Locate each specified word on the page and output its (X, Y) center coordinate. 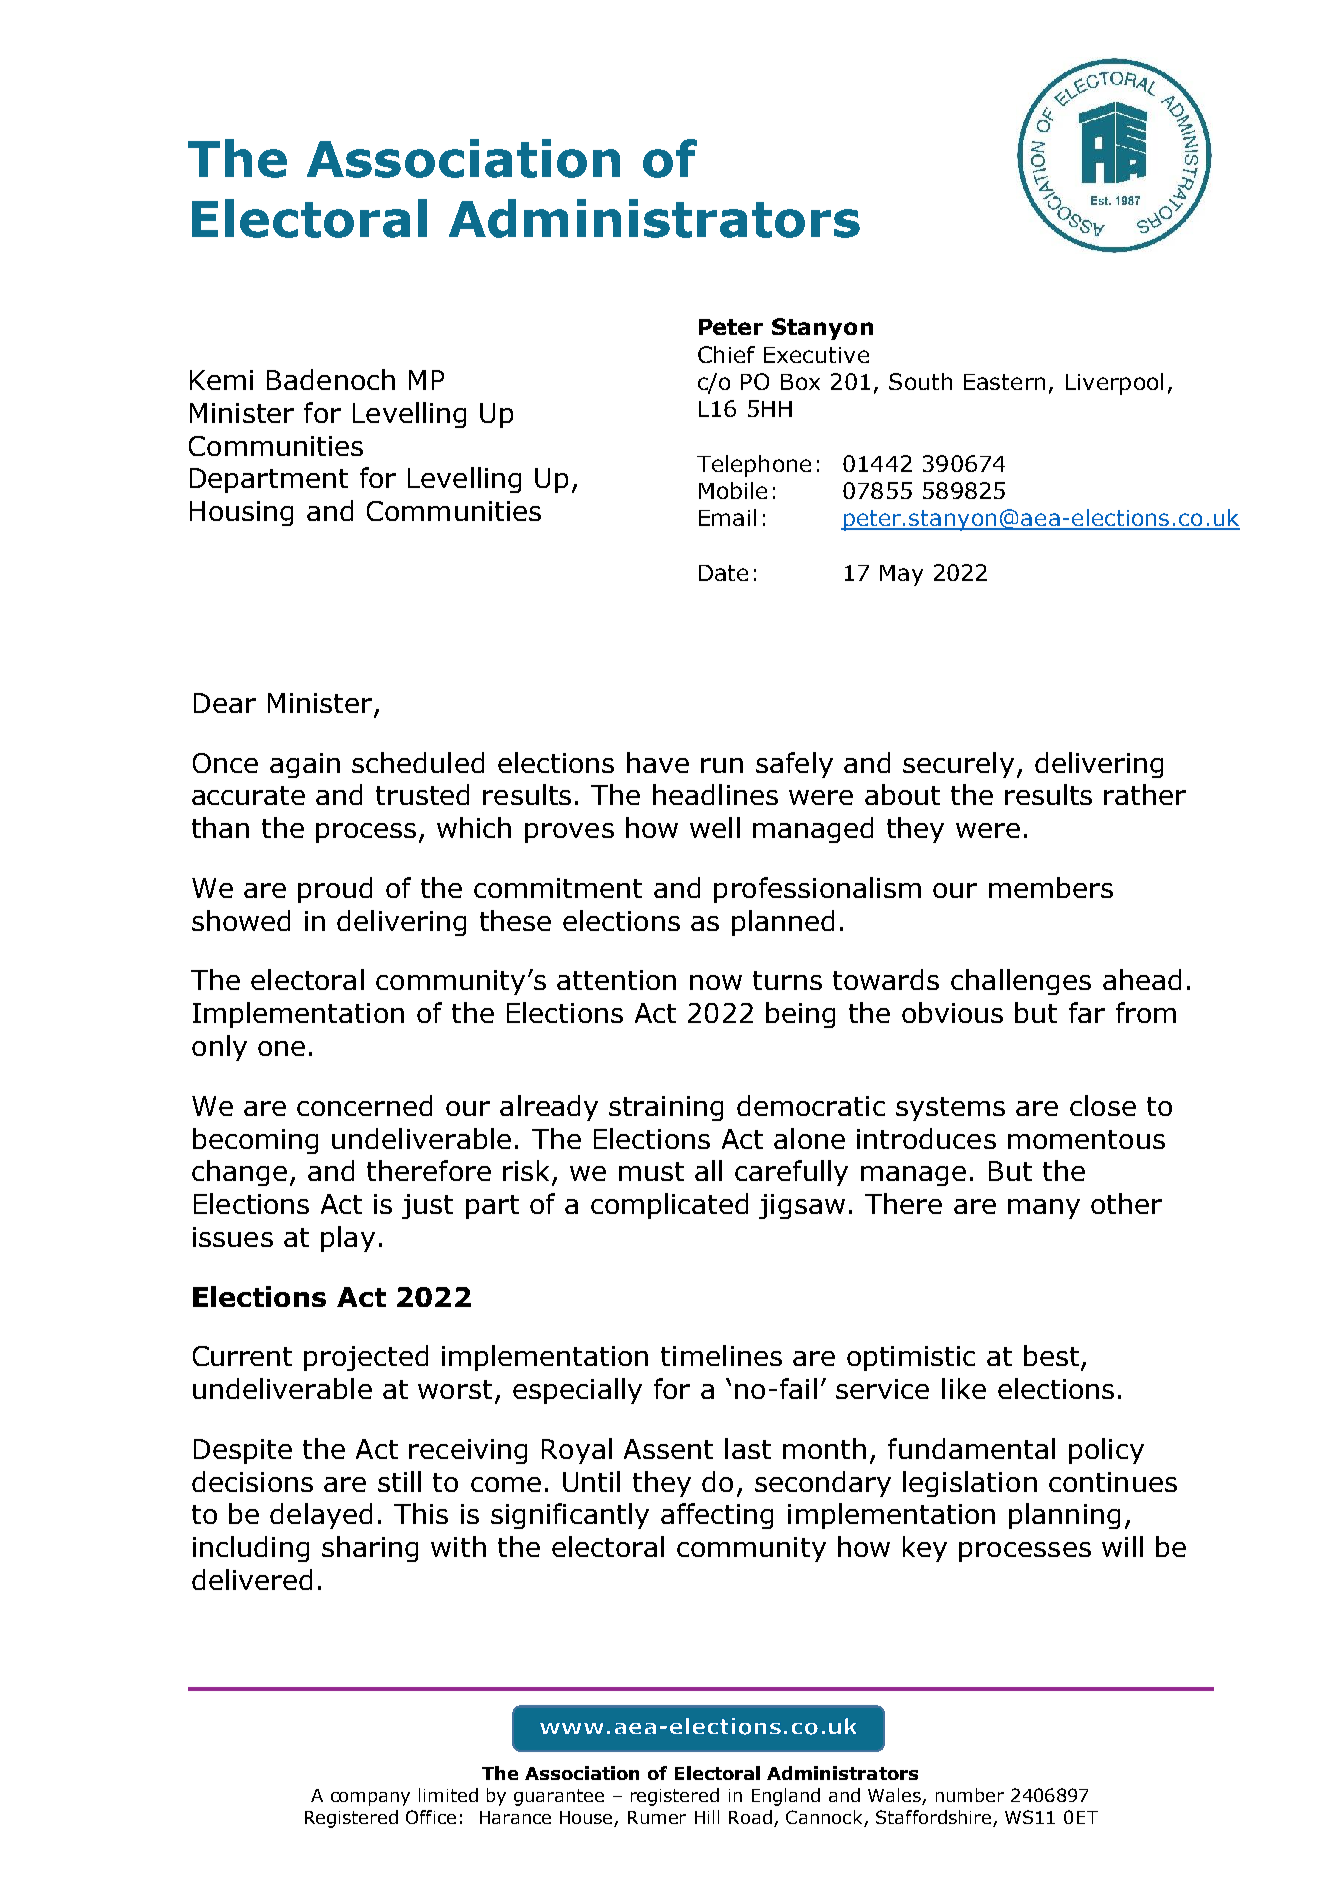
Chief (726, 354)
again (305, 765)
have (658, 762)
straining (666, 1108)
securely (958, 765)
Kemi (221, 380)
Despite (243, 1451)
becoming (255, 1141)
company (370, 1799)
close (1103, 1105)
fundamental (971, 1448)
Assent (668, 1449)
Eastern (1004, 382)
